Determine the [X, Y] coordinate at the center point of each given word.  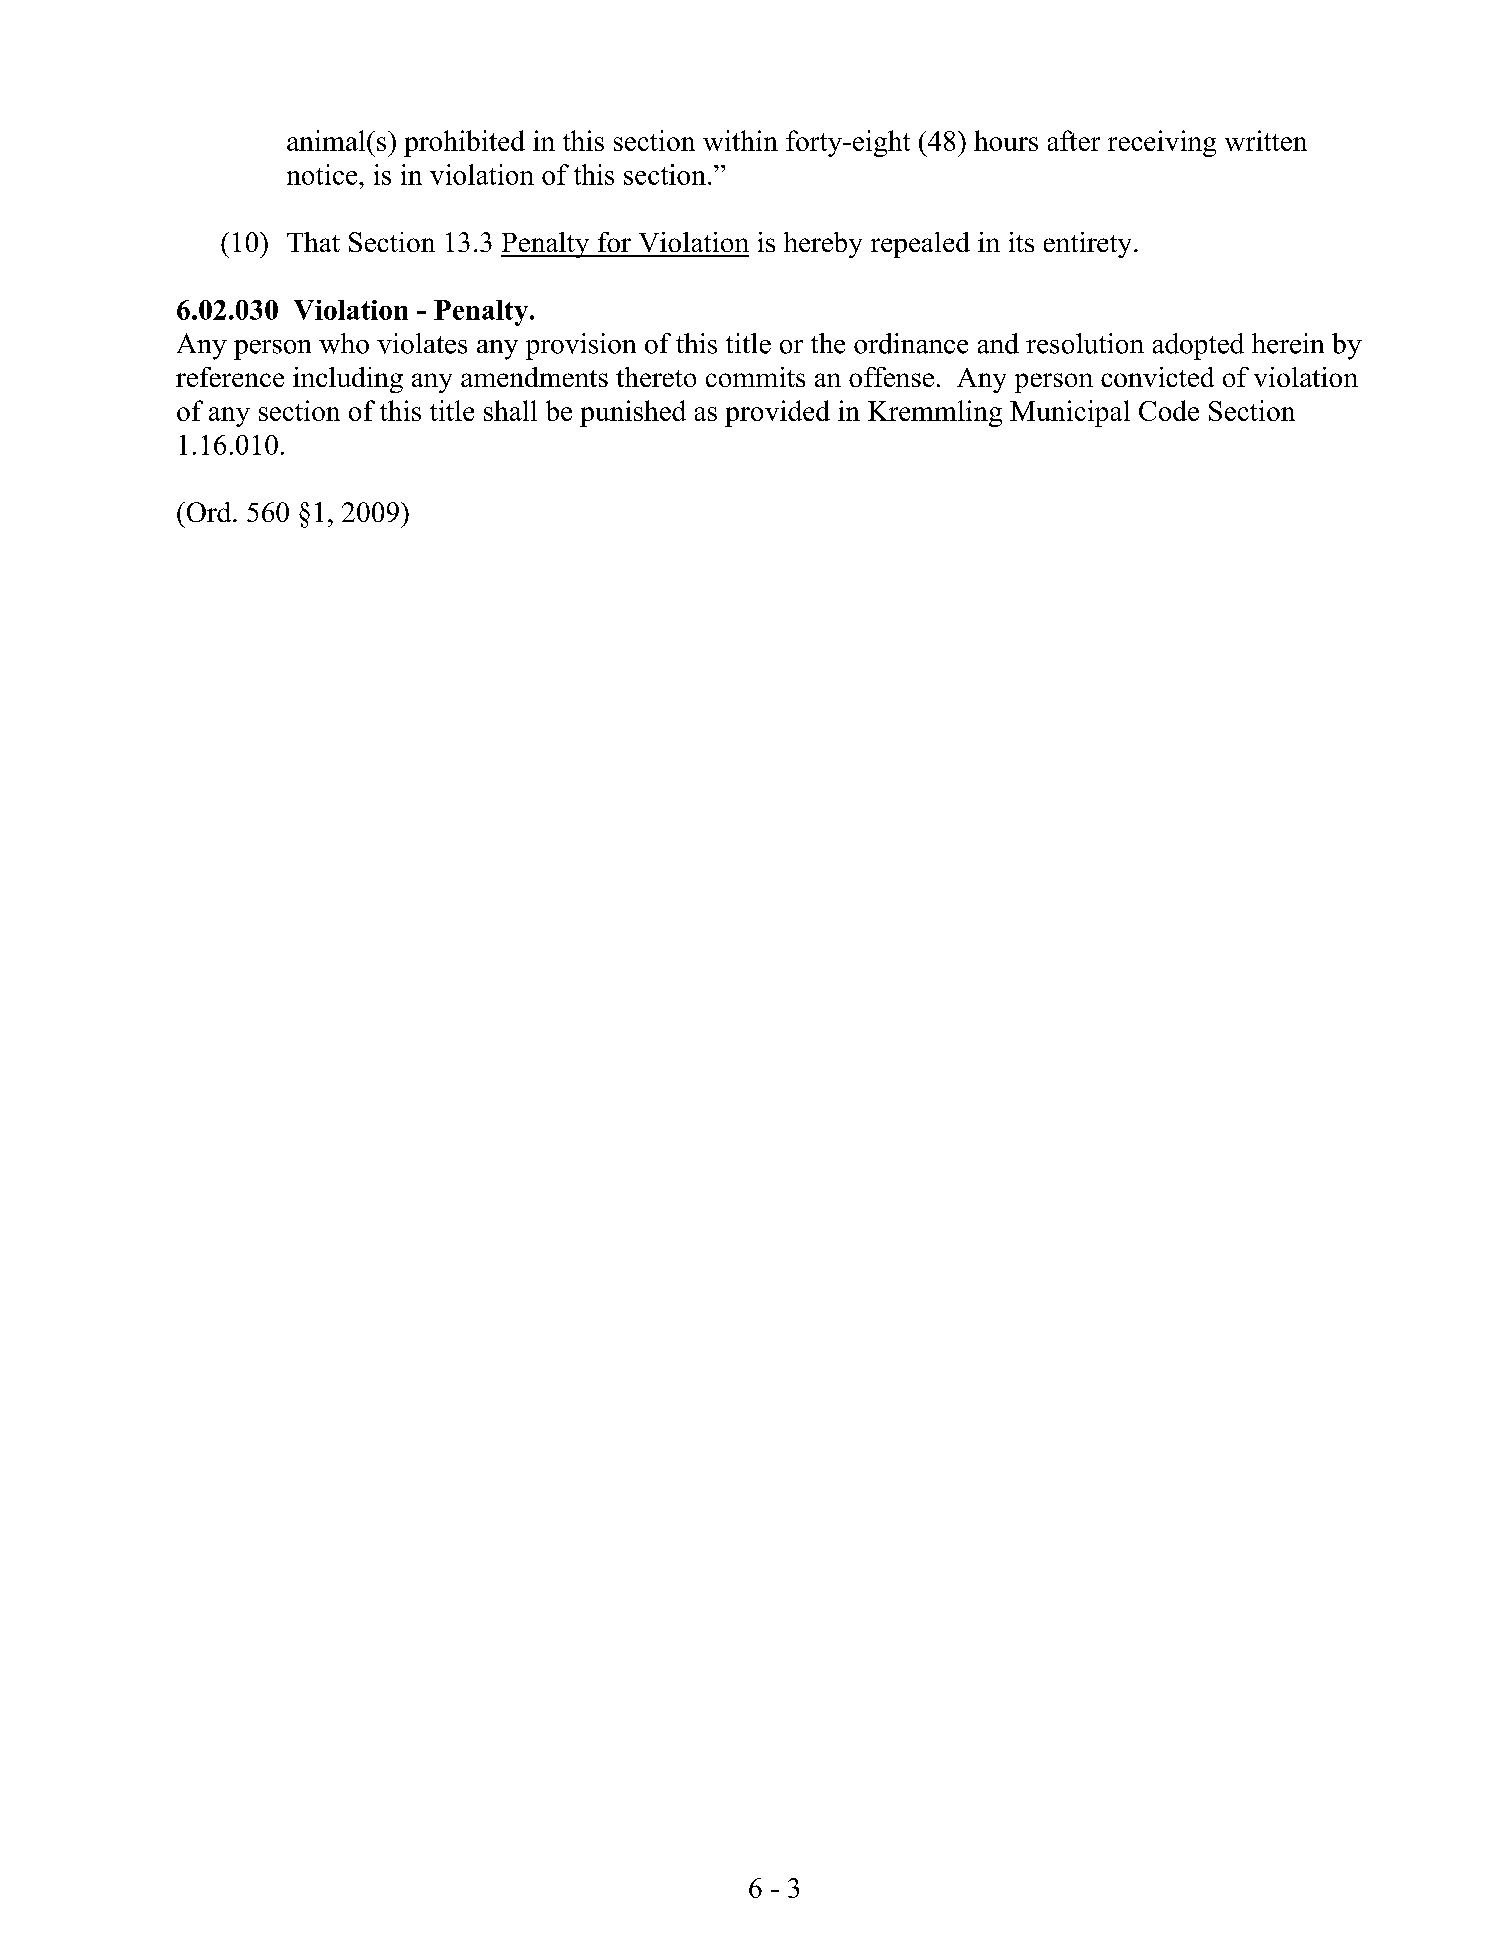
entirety [1087, 245]
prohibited [464, 143]
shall [510, 410]
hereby [823, 245]
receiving [1162, 143]
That [313, 242]
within [740, 140]
